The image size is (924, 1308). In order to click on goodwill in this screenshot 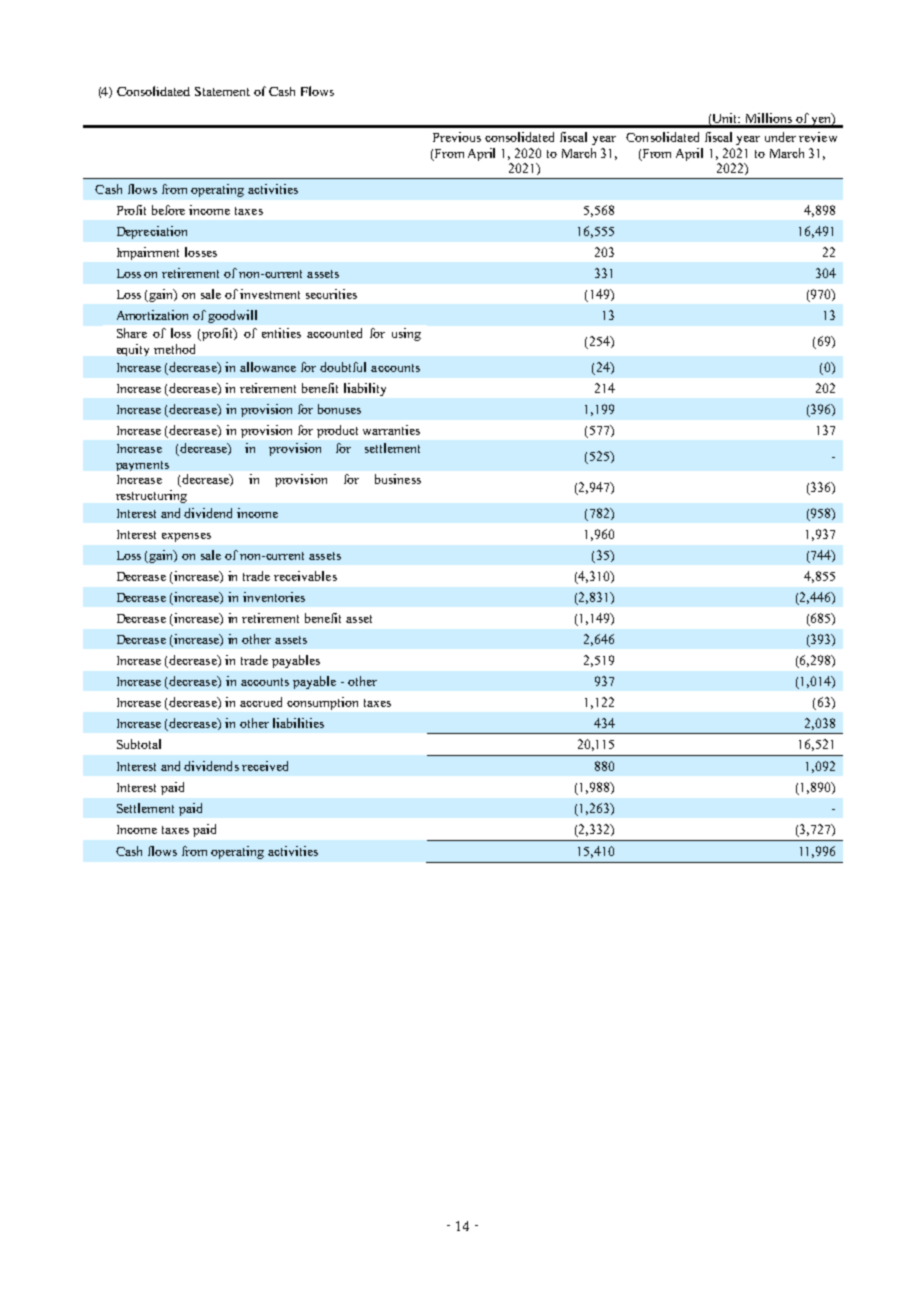, I will do `click(232, 316)`.
